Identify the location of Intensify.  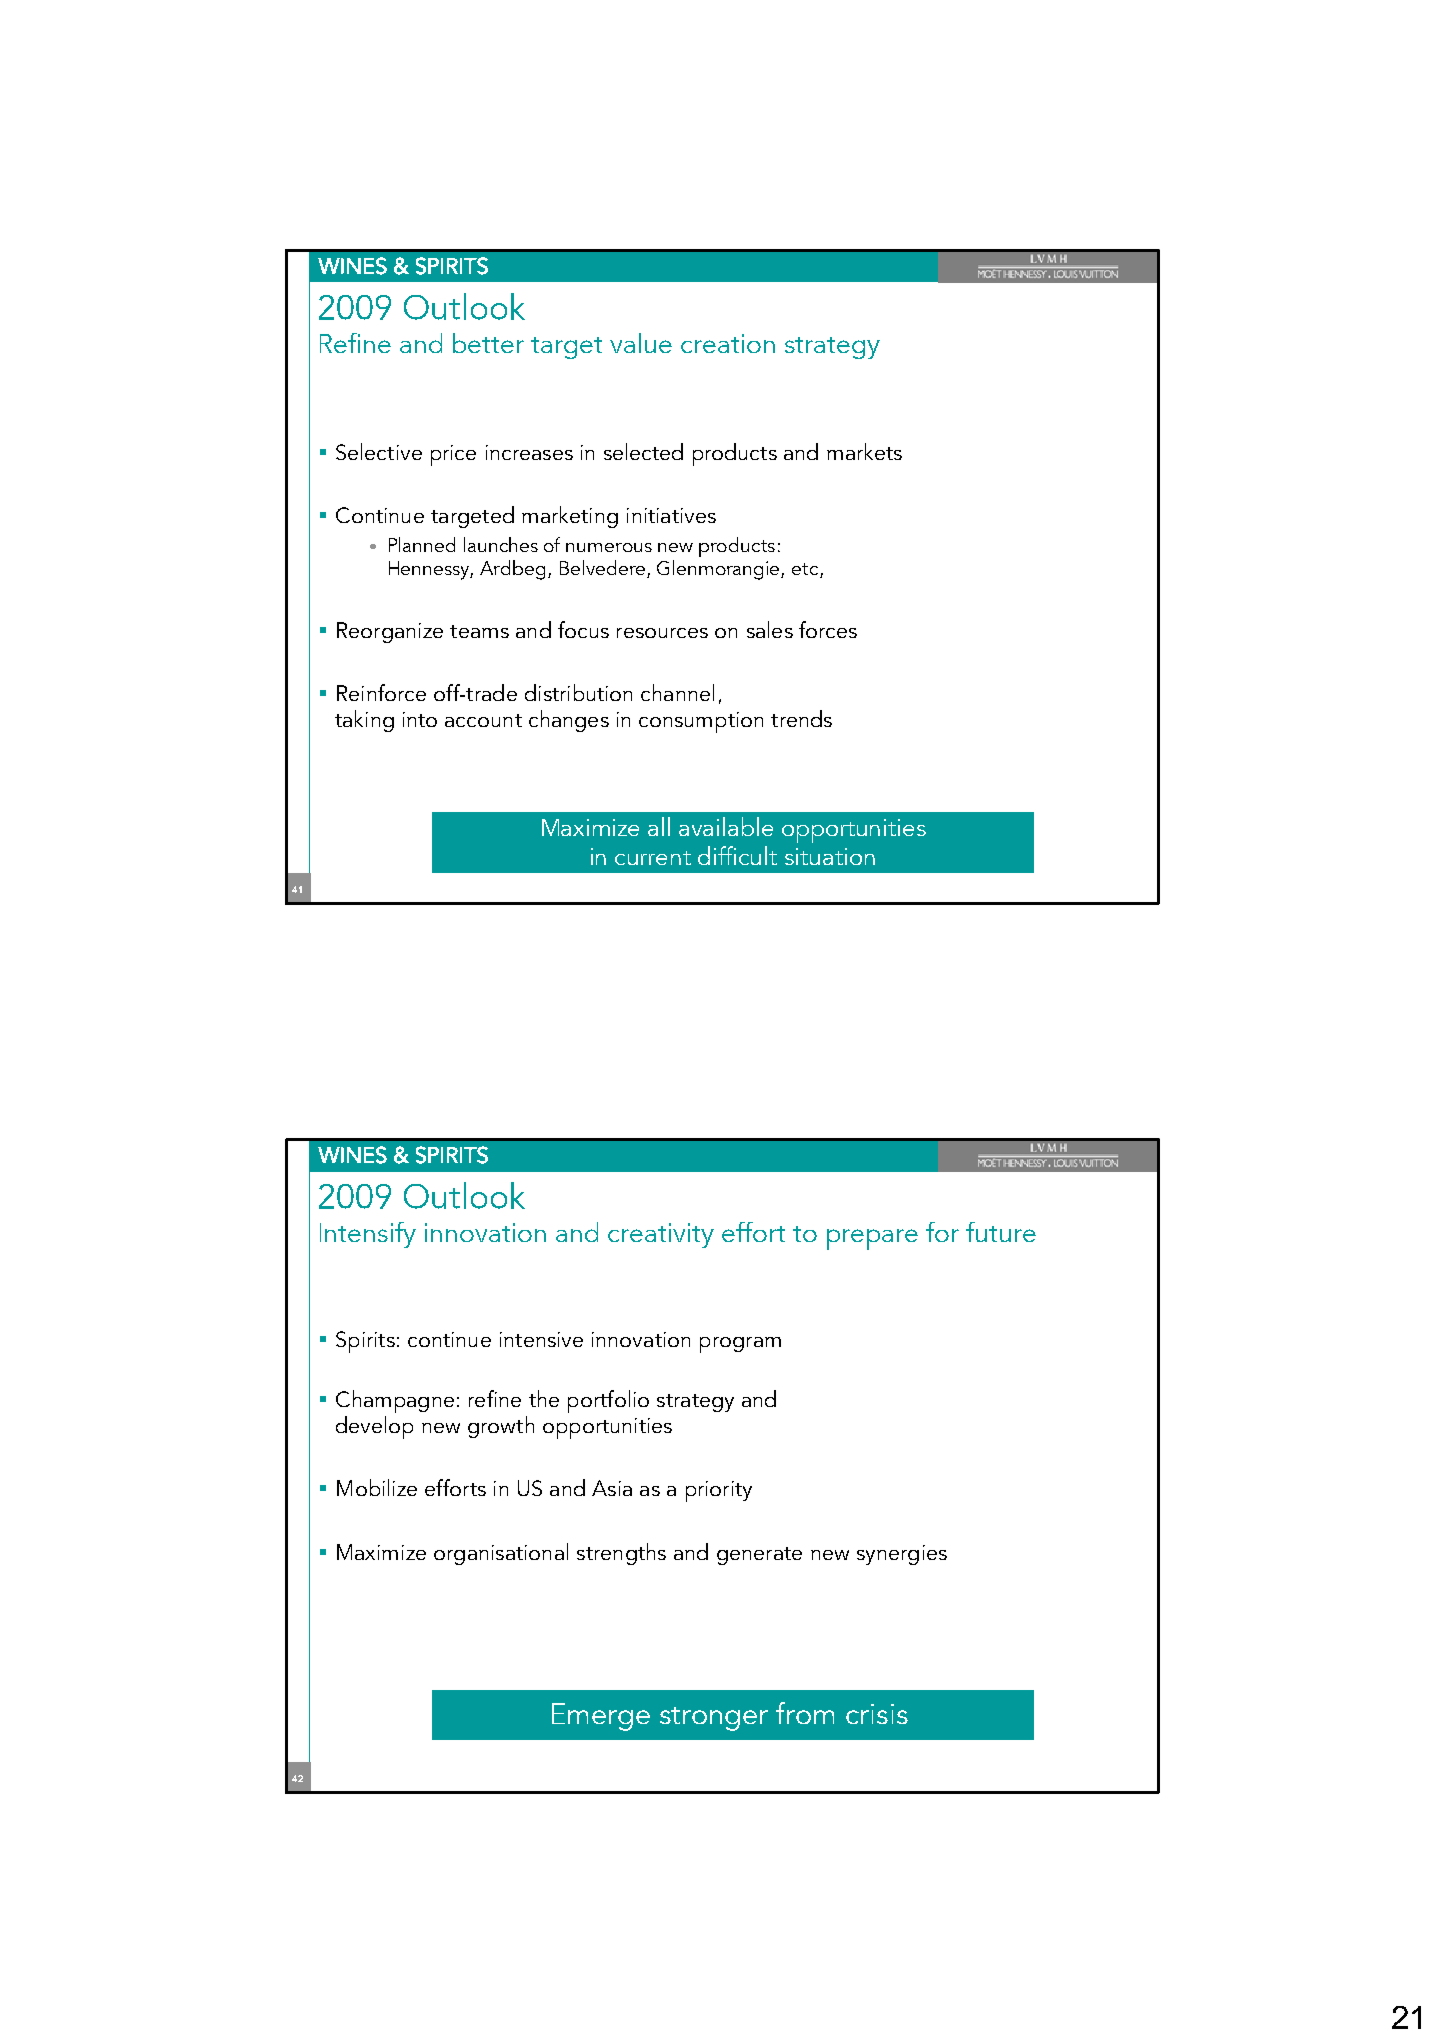
(368, 1235).
